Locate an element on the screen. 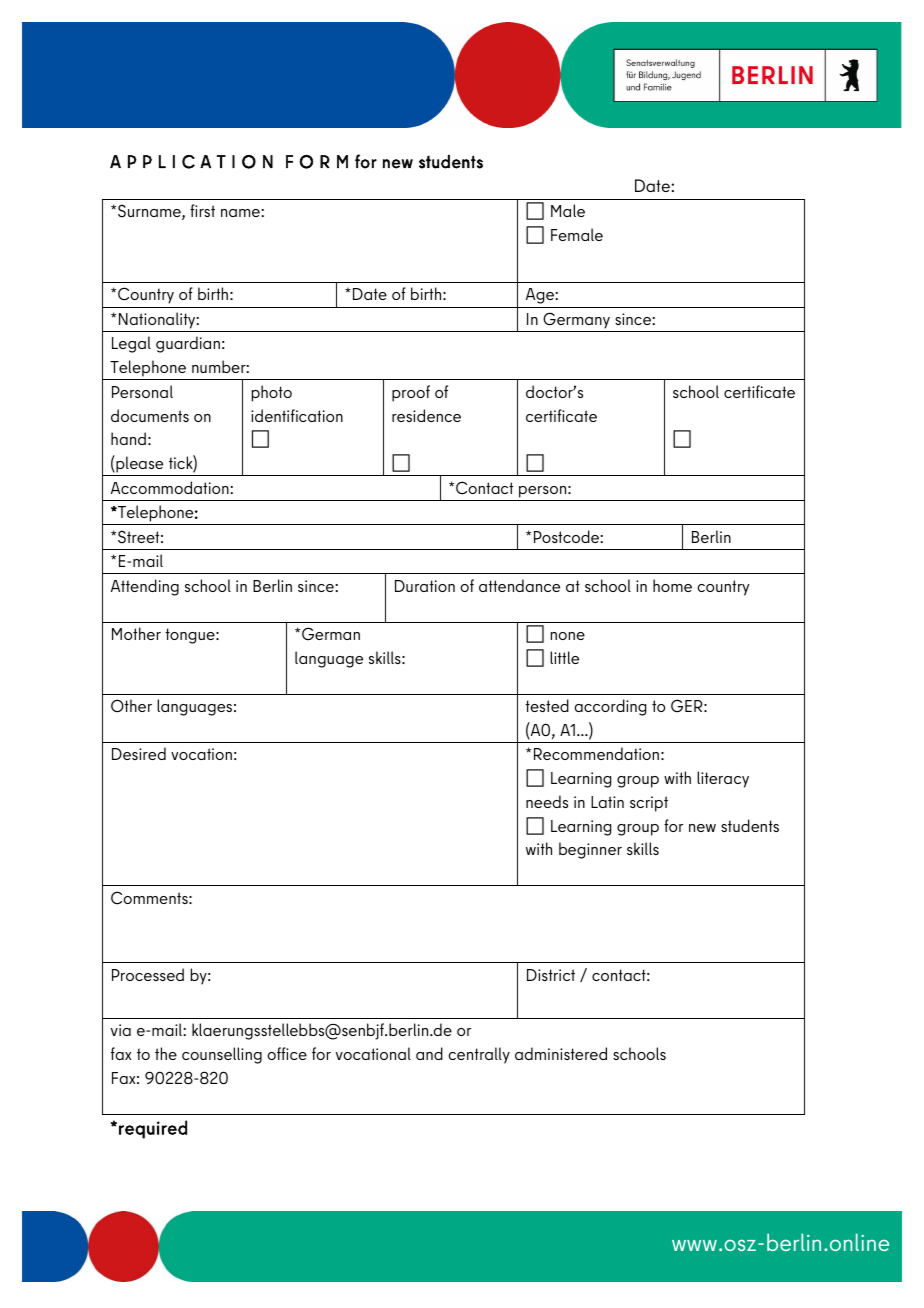 This screenshot has width=924, height=1308. Processed is located at coordinates (148, 974).
